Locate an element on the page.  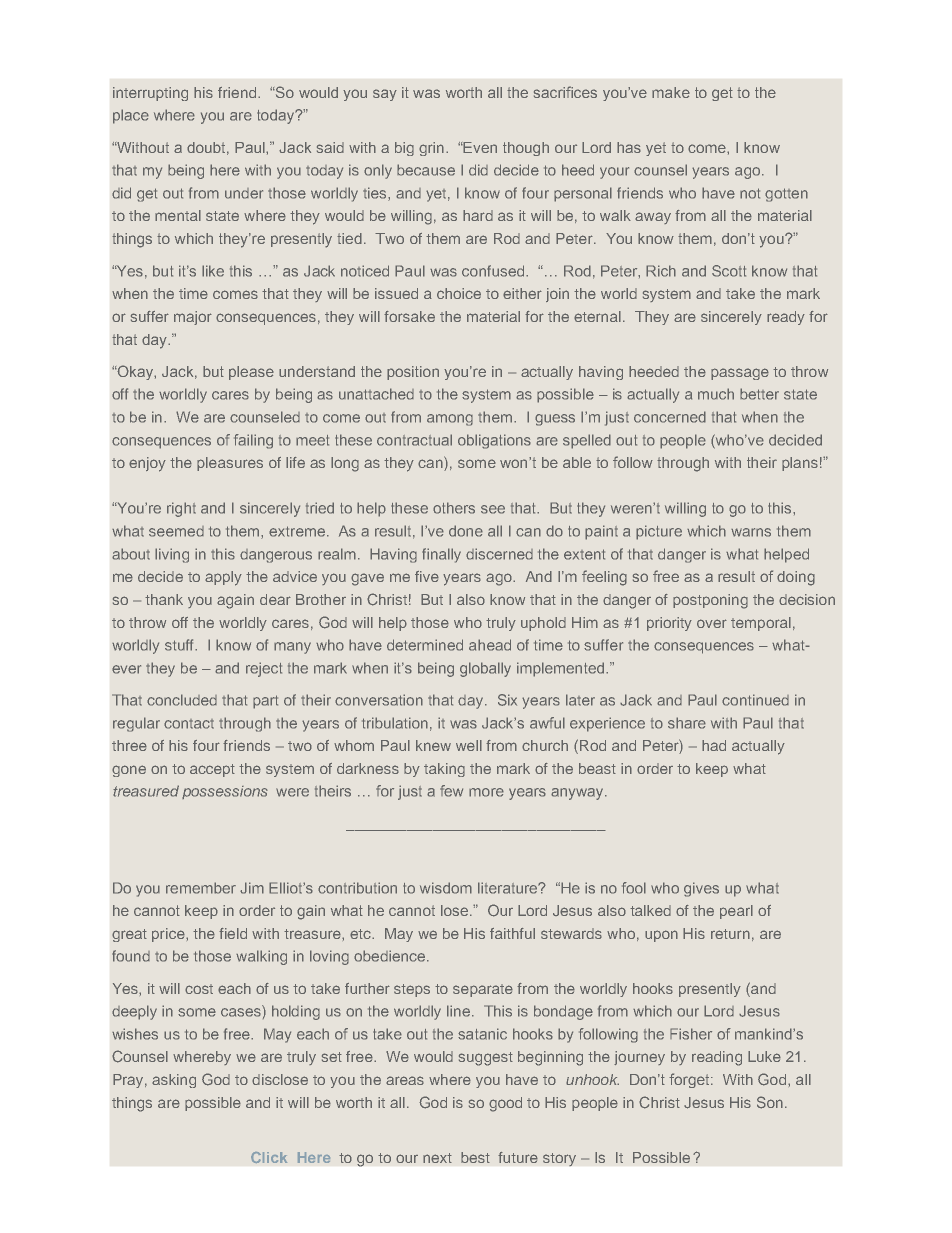
over is located at coordinates (712, 623).
